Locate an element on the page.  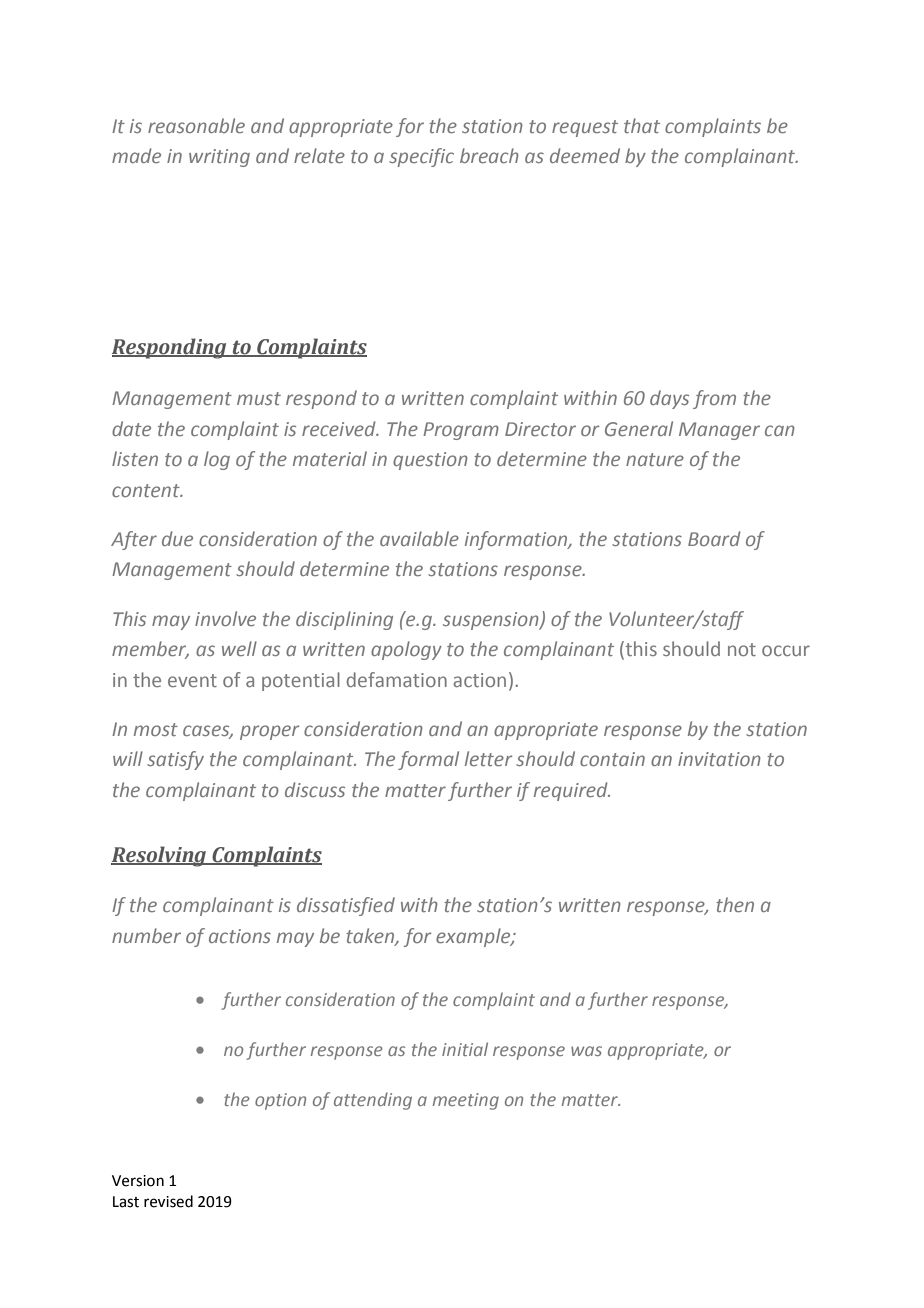
event is located at coordinates (192, 680).
